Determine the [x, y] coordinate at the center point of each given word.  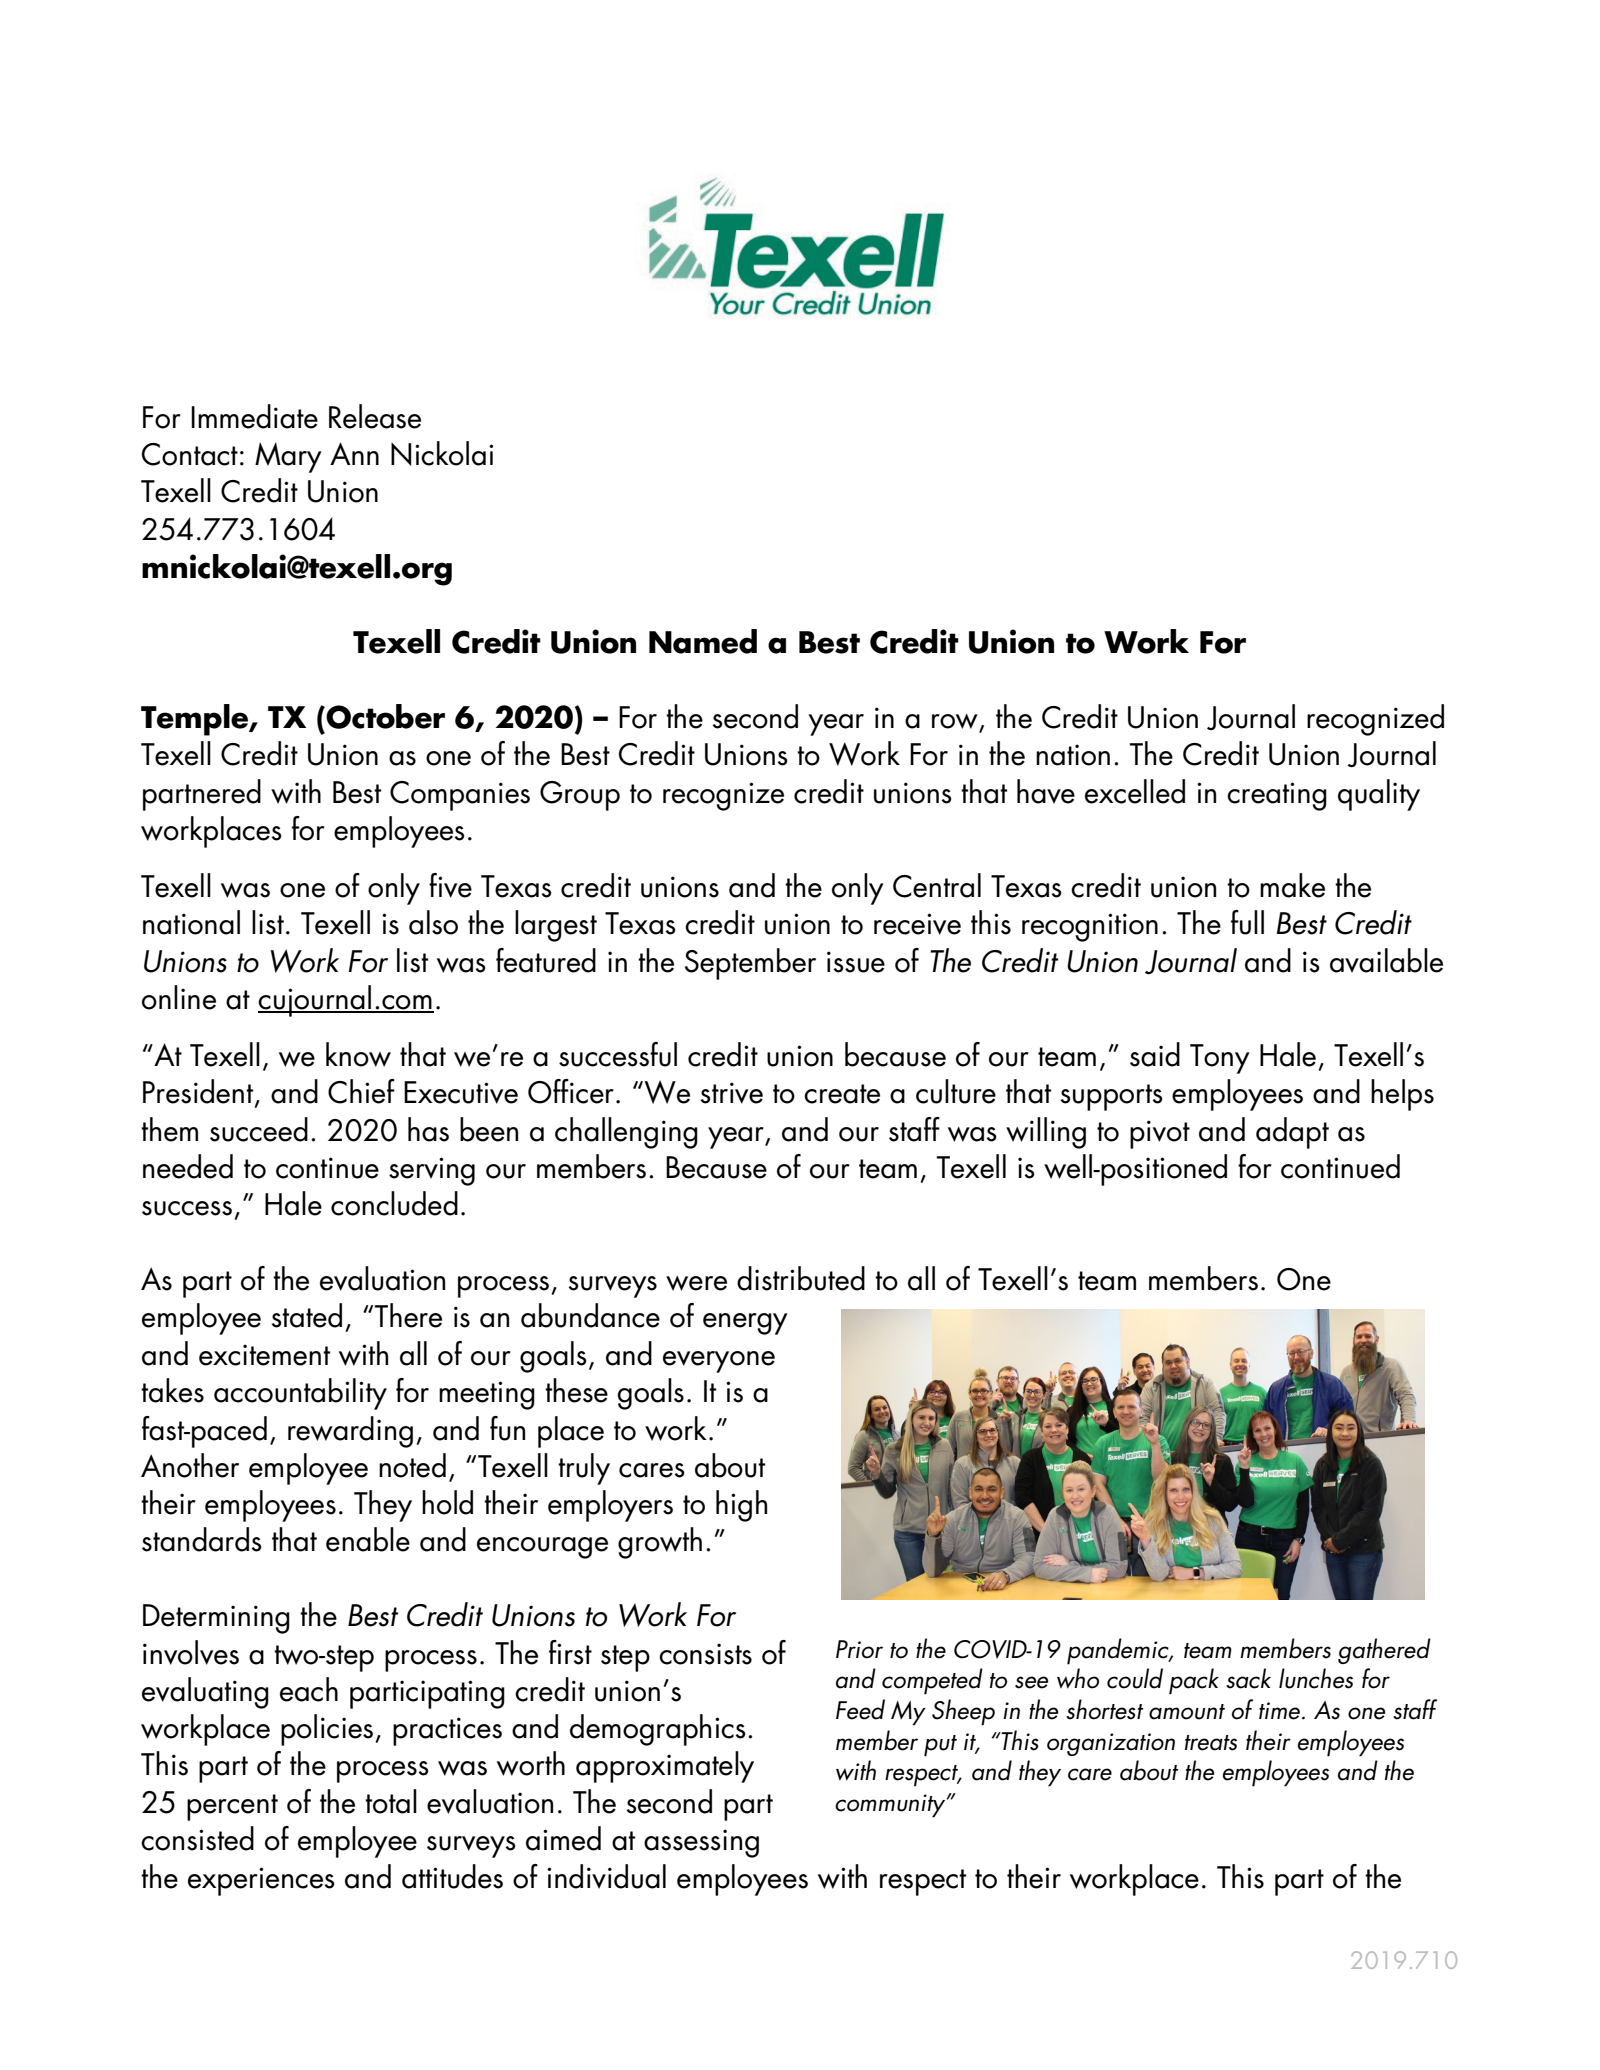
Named [703, 641]
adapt [1292, 1133]
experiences [261, 1881]
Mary [288, 457]
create [842, 1094]
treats [1211, 1743]
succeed [259, 1129]
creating [1277, 796]
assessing [701, 1843]
